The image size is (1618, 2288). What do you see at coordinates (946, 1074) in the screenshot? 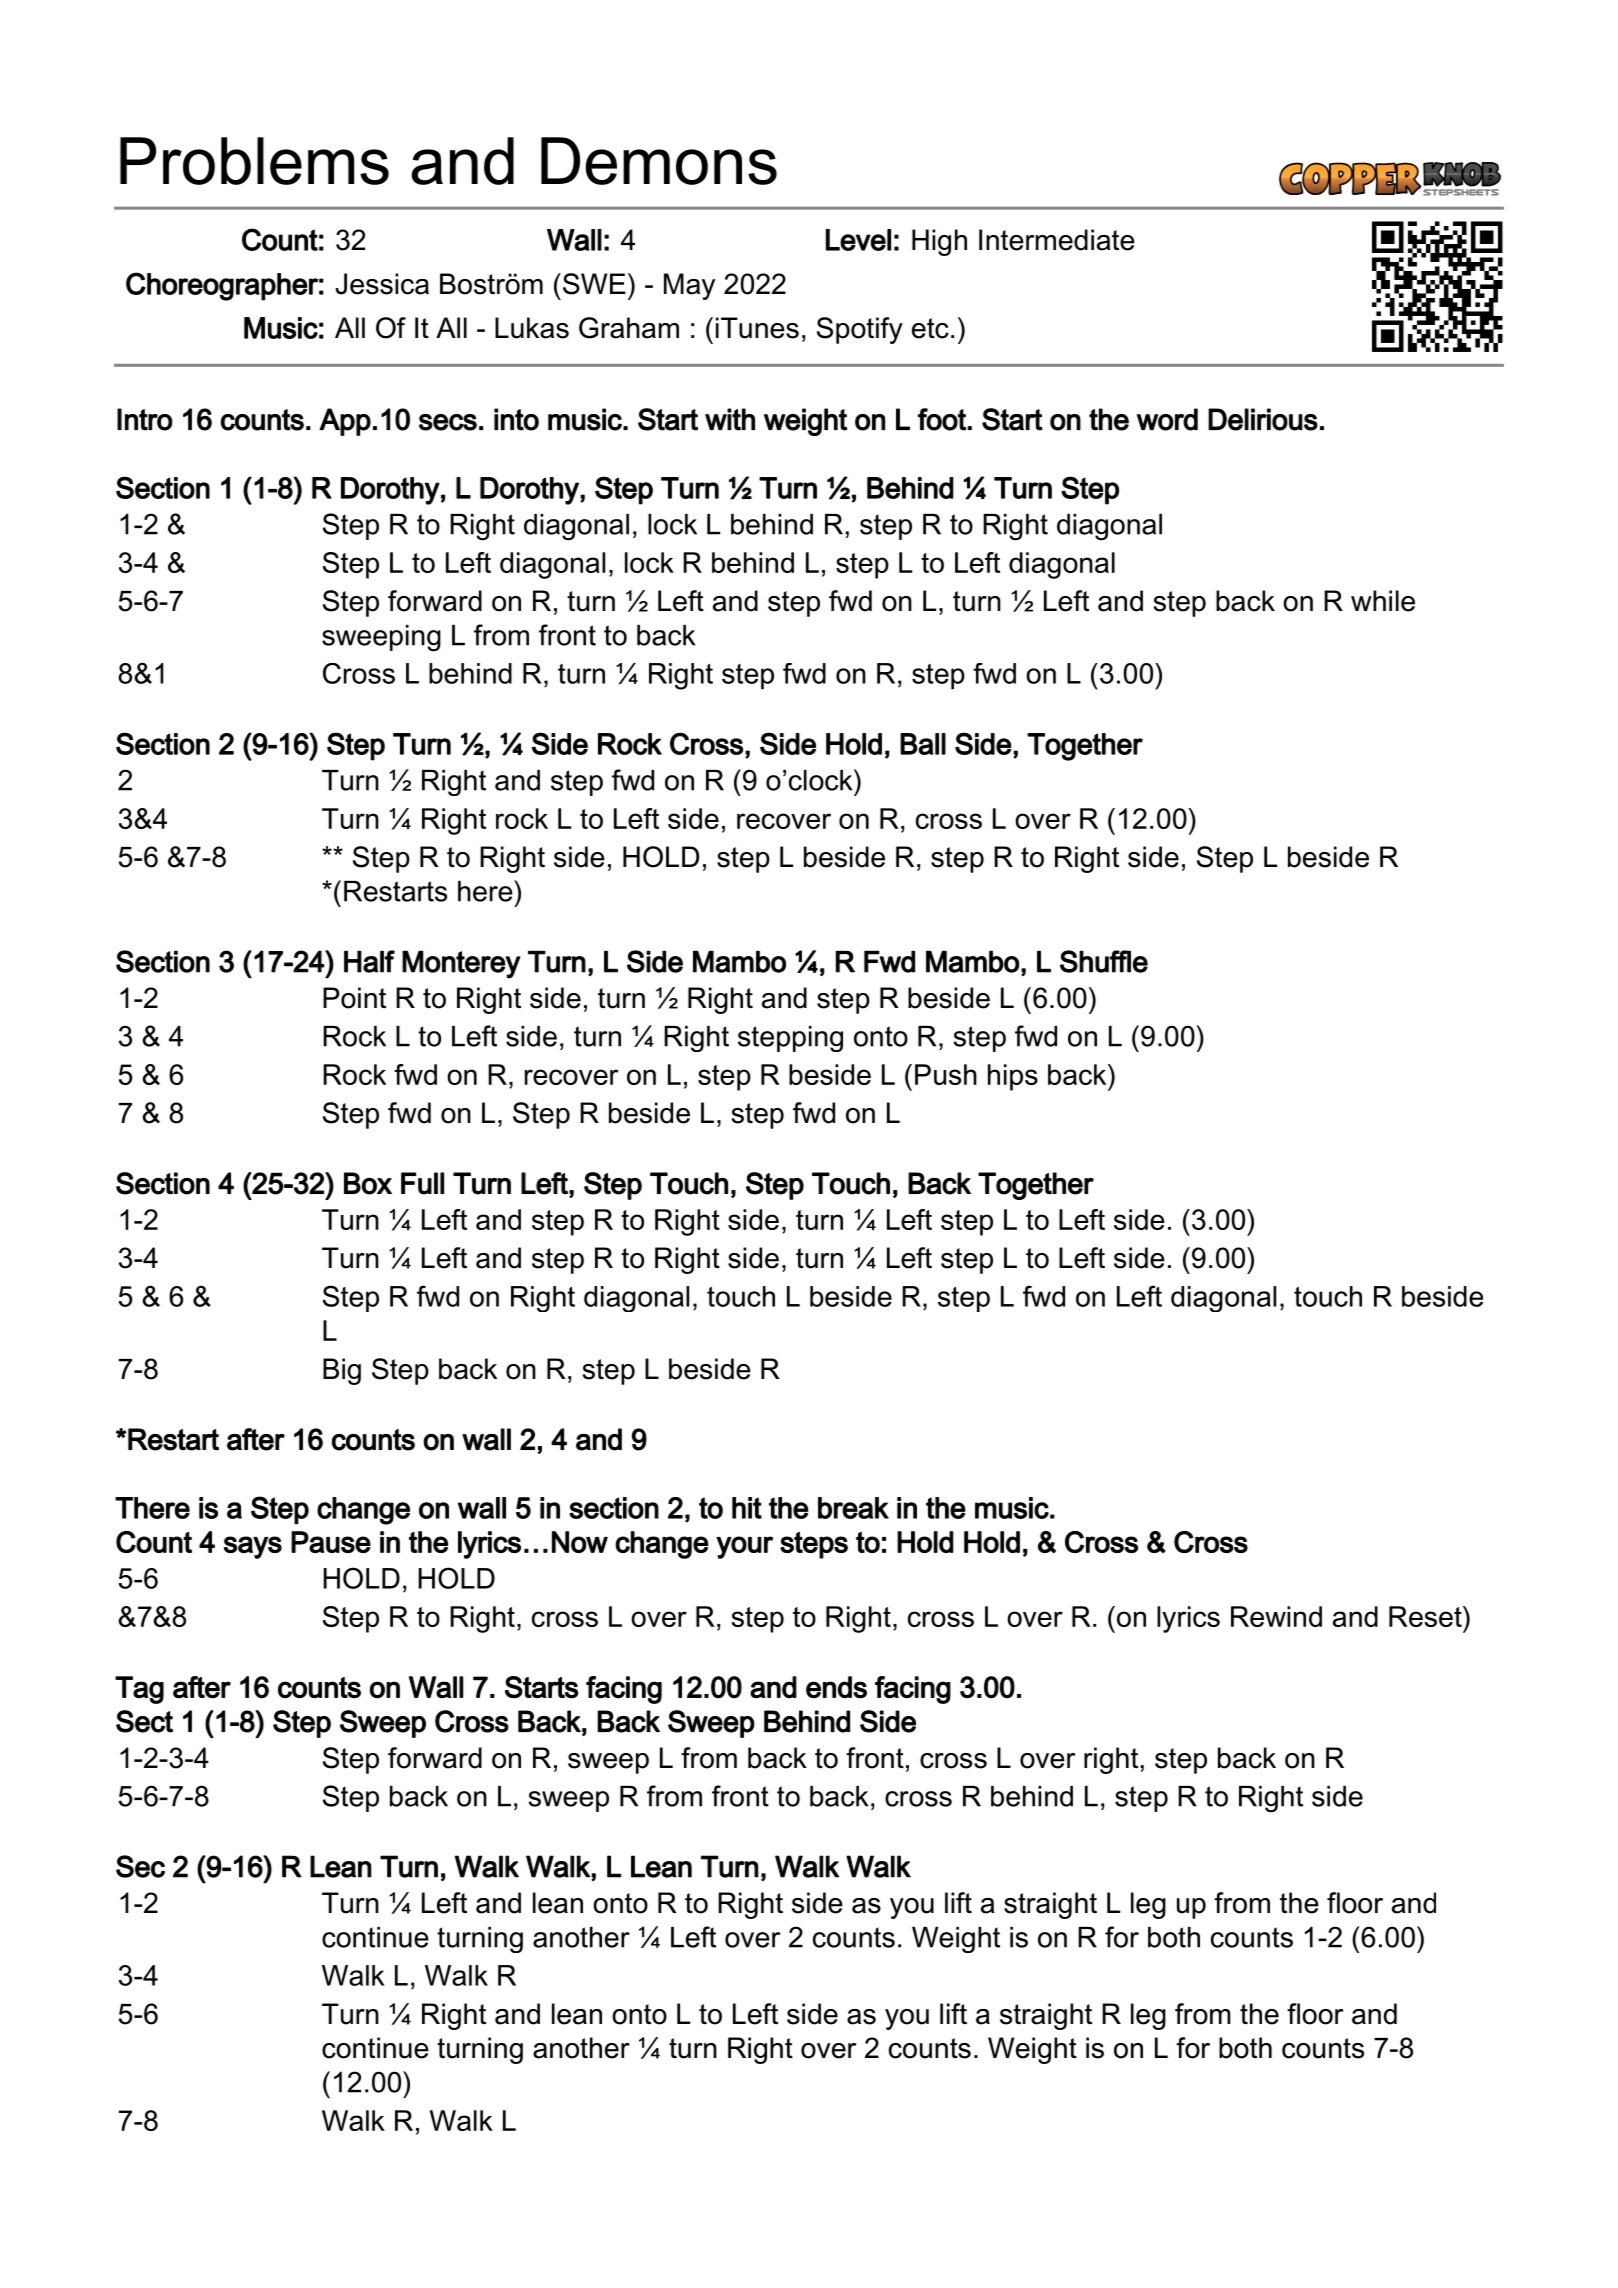
I see `Push` at bounding box center [946, 1074].
